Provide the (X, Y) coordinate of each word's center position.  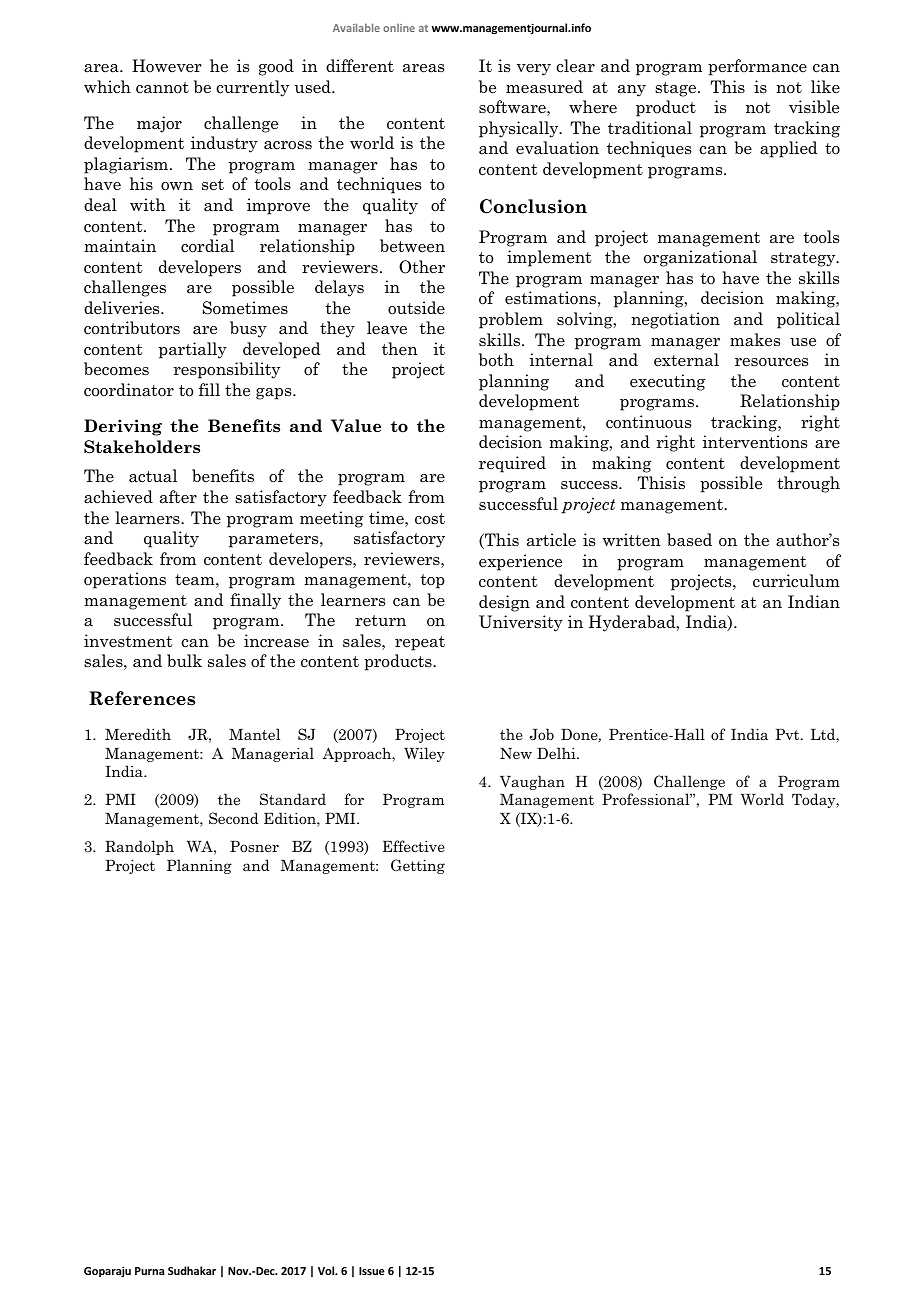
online (399, 28)
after (178, 497)
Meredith (138, 734)
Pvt (788, 734)
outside (416, 308)
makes (755, 340)
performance (757, 67)
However (167, 65)
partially (193, 350)
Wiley (424, 754)
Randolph (139, 847)
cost (430, 519)
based (689, 540)
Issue (372, 1271)
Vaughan (532, 782)
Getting (418, 866)
